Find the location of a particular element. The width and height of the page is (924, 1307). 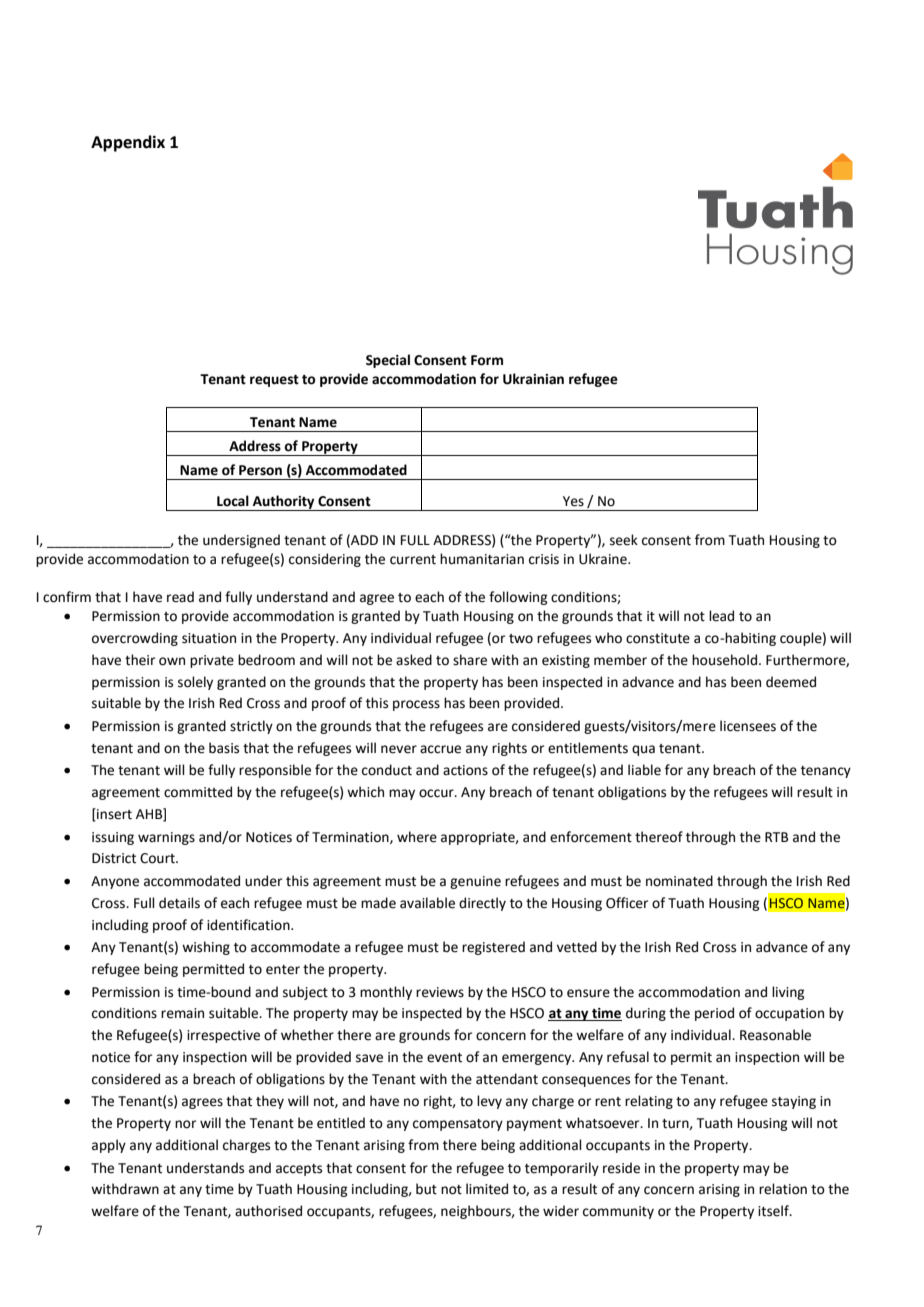

nominated is located at coordinates (679, 881).
